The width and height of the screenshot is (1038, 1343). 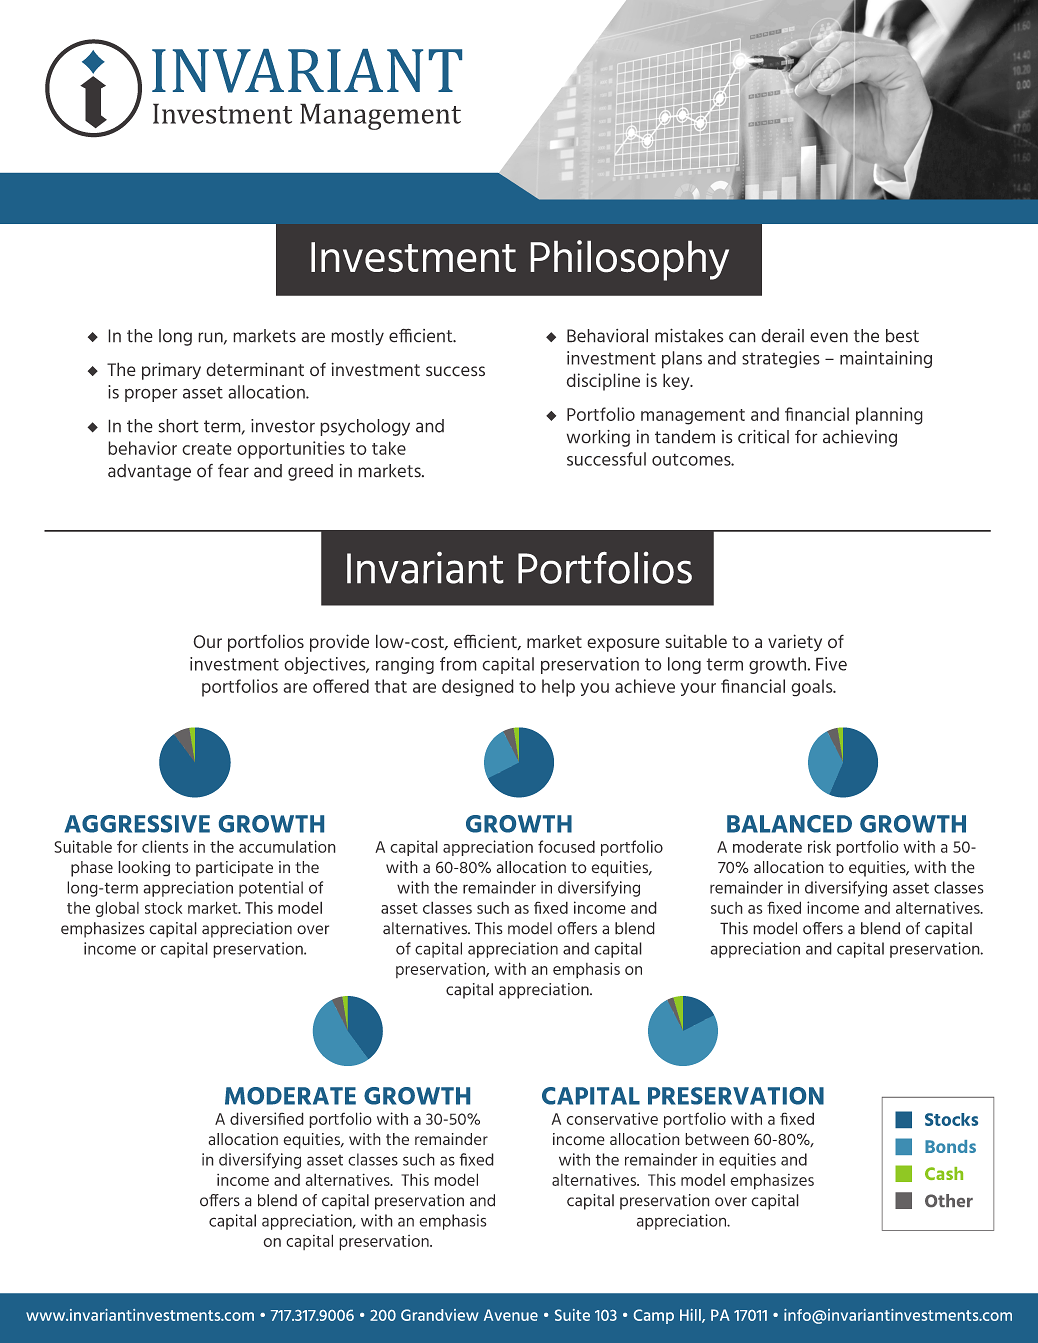 I want to click on primary, so click(x=171, y=371).
